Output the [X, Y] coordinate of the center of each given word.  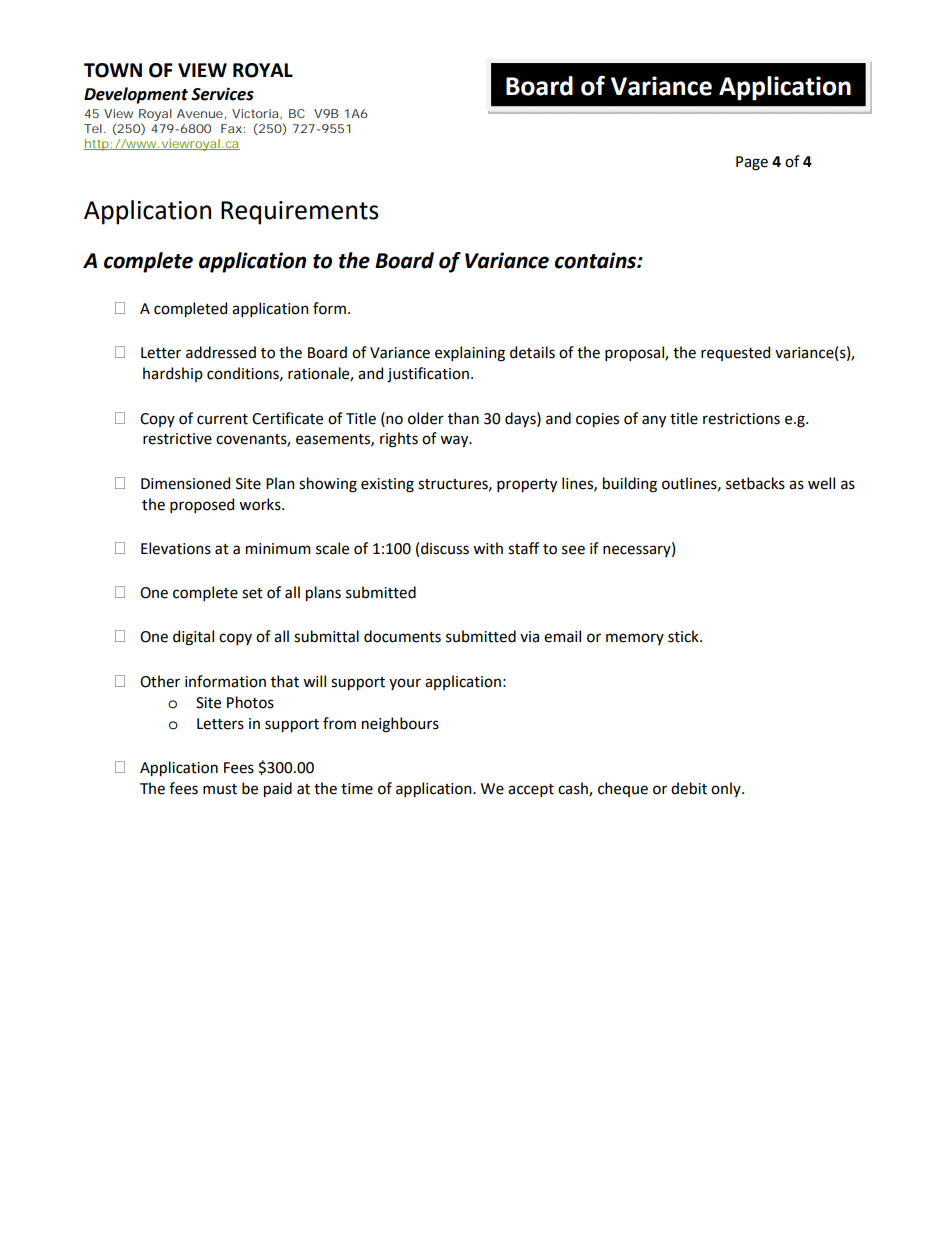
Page [752, 163]
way [455, 441]
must [220, 789]
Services [222, 94]
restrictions [741, 419]
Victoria [255, 113]
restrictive [177, 439]
